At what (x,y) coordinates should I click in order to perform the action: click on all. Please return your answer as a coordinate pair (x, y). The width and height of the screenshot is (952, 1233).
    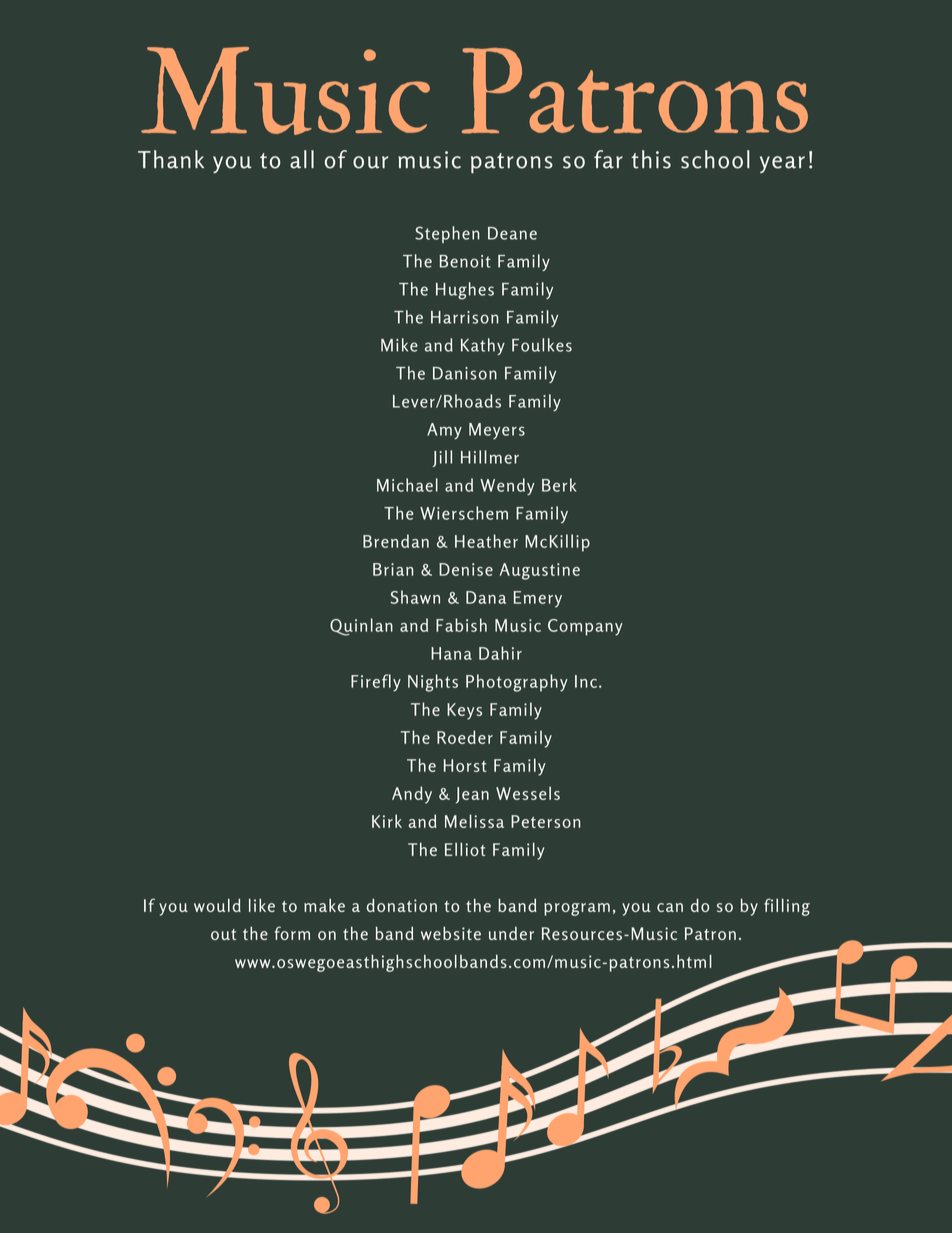
    Looking at the image, I should click on (302, 159).
